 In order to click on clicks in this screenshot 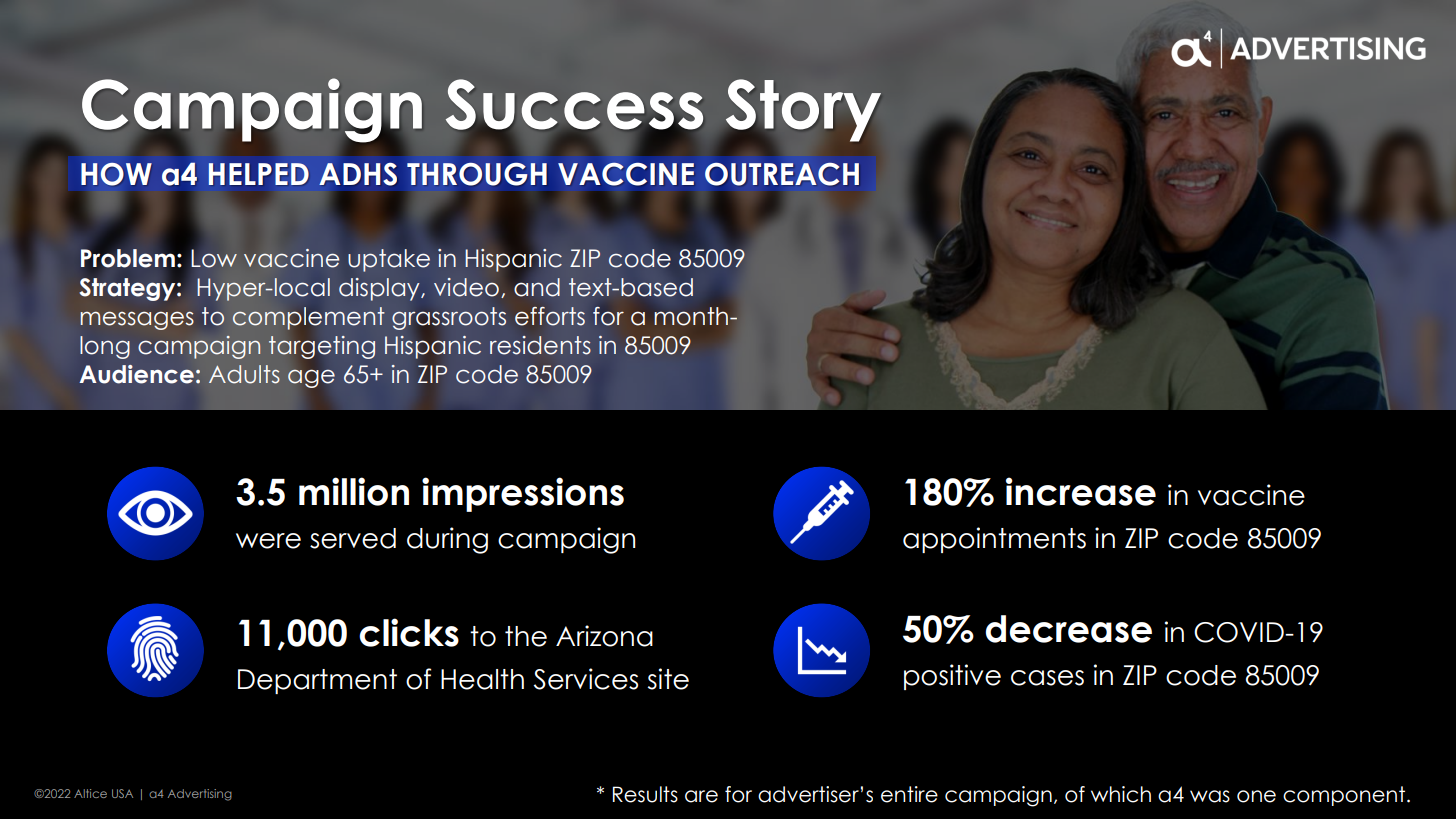, I will do `click(409, 632)`.
